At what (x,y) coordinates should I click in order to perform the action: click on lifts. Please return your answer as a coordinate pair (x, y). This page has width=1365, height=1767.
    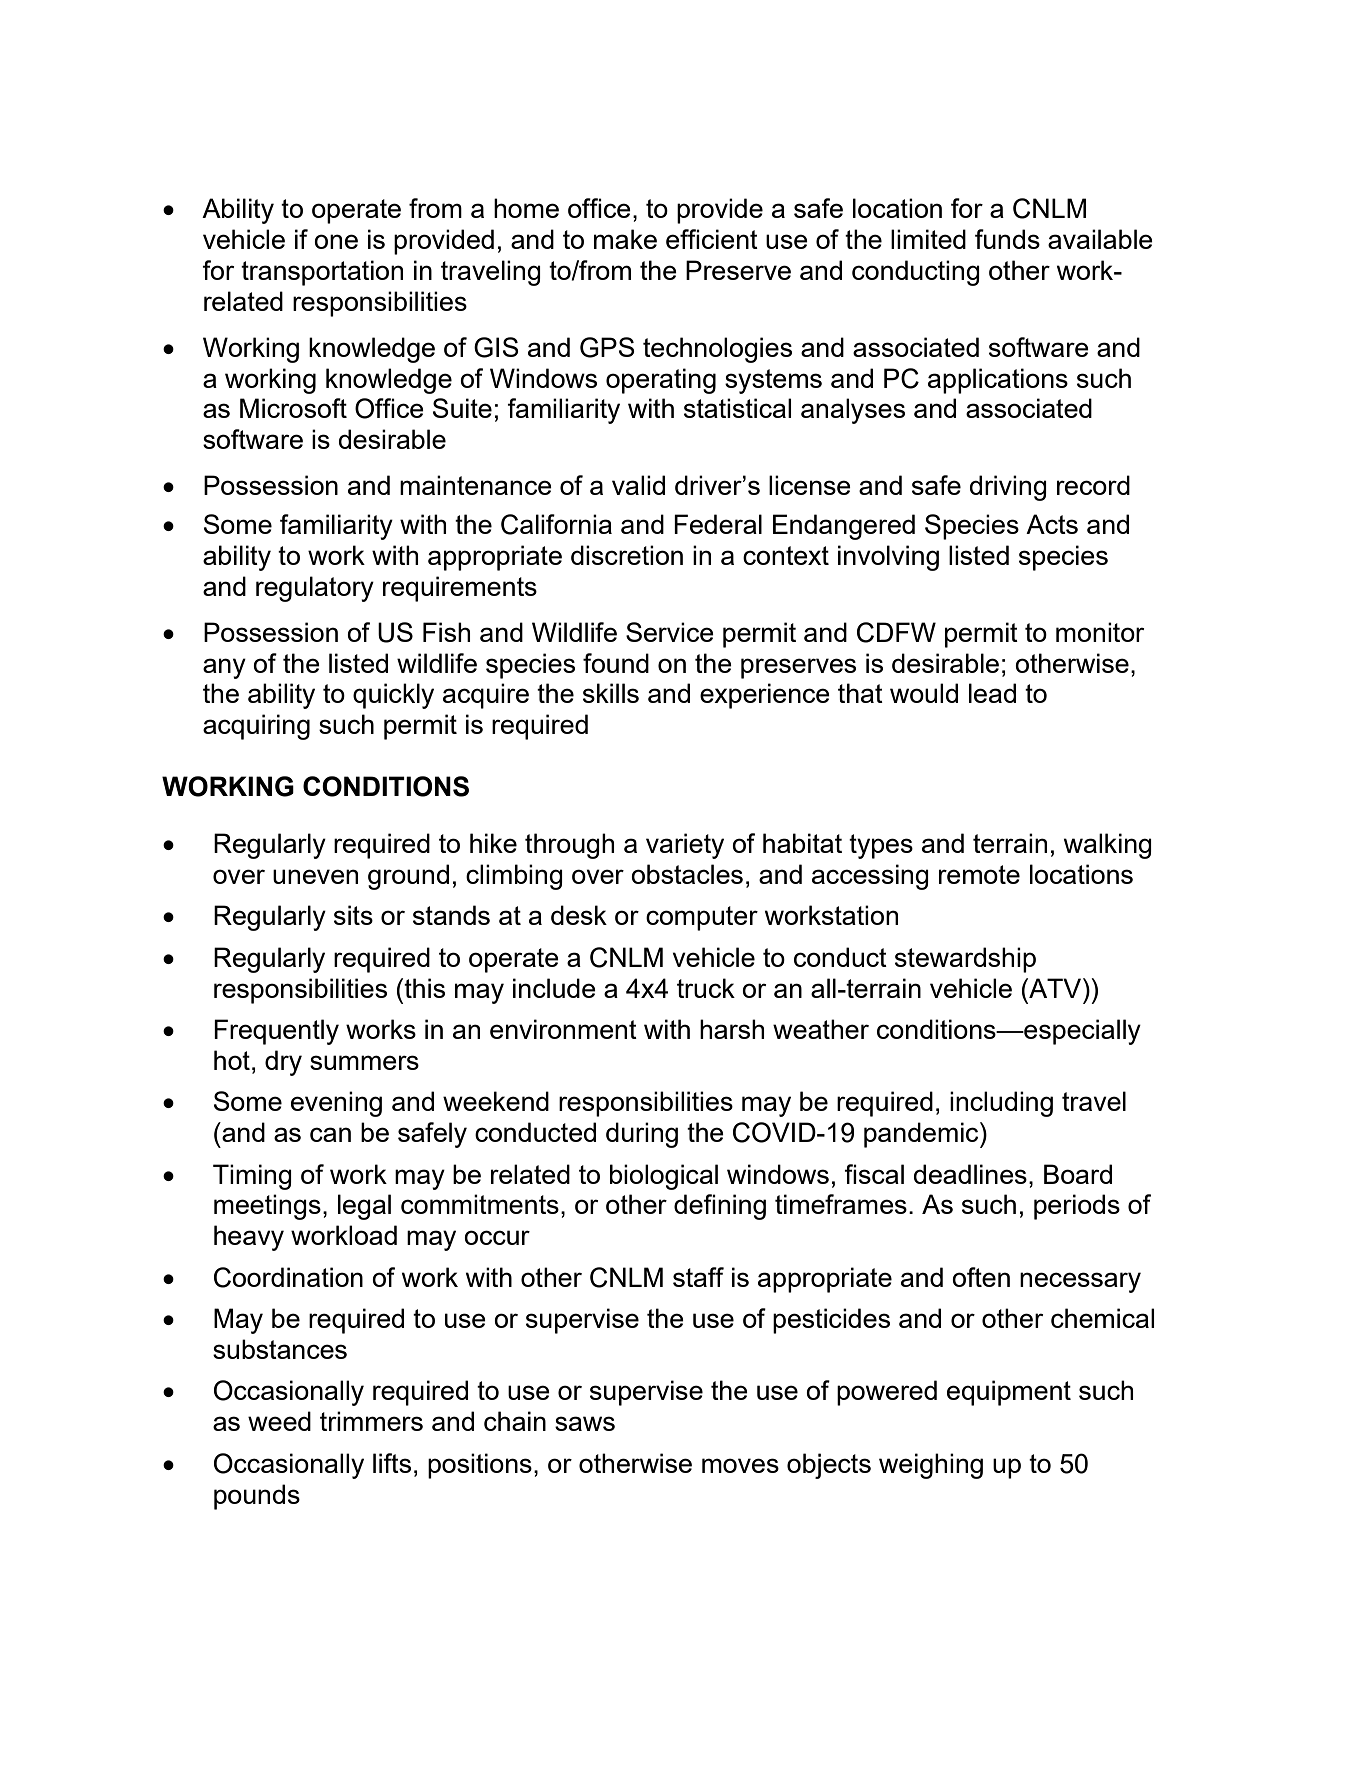
    Looking at the image, I should click on (392, 1463).
